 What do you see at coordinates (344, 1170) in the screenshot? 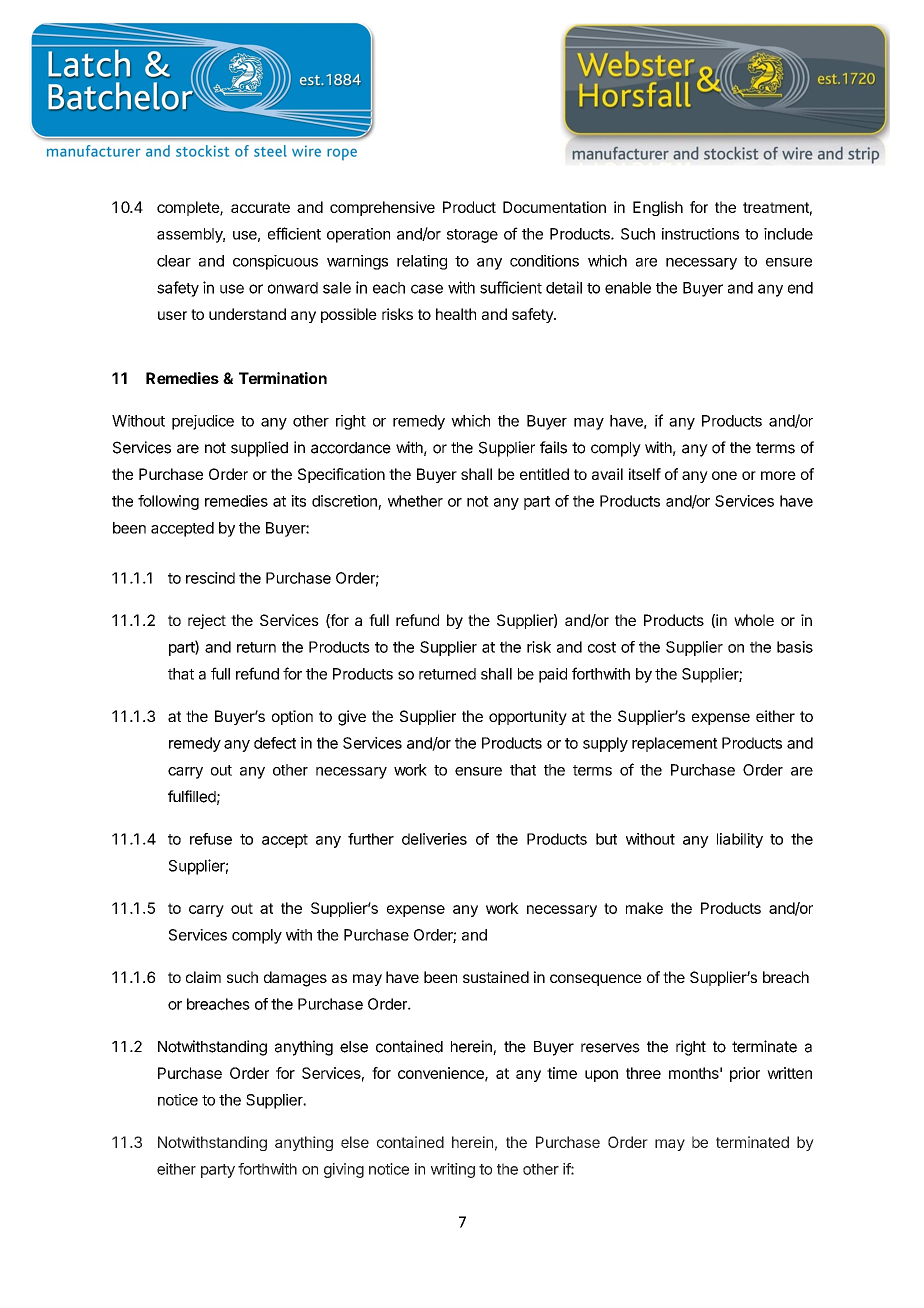
I see `giving` at bounding box center [344, 1170].
